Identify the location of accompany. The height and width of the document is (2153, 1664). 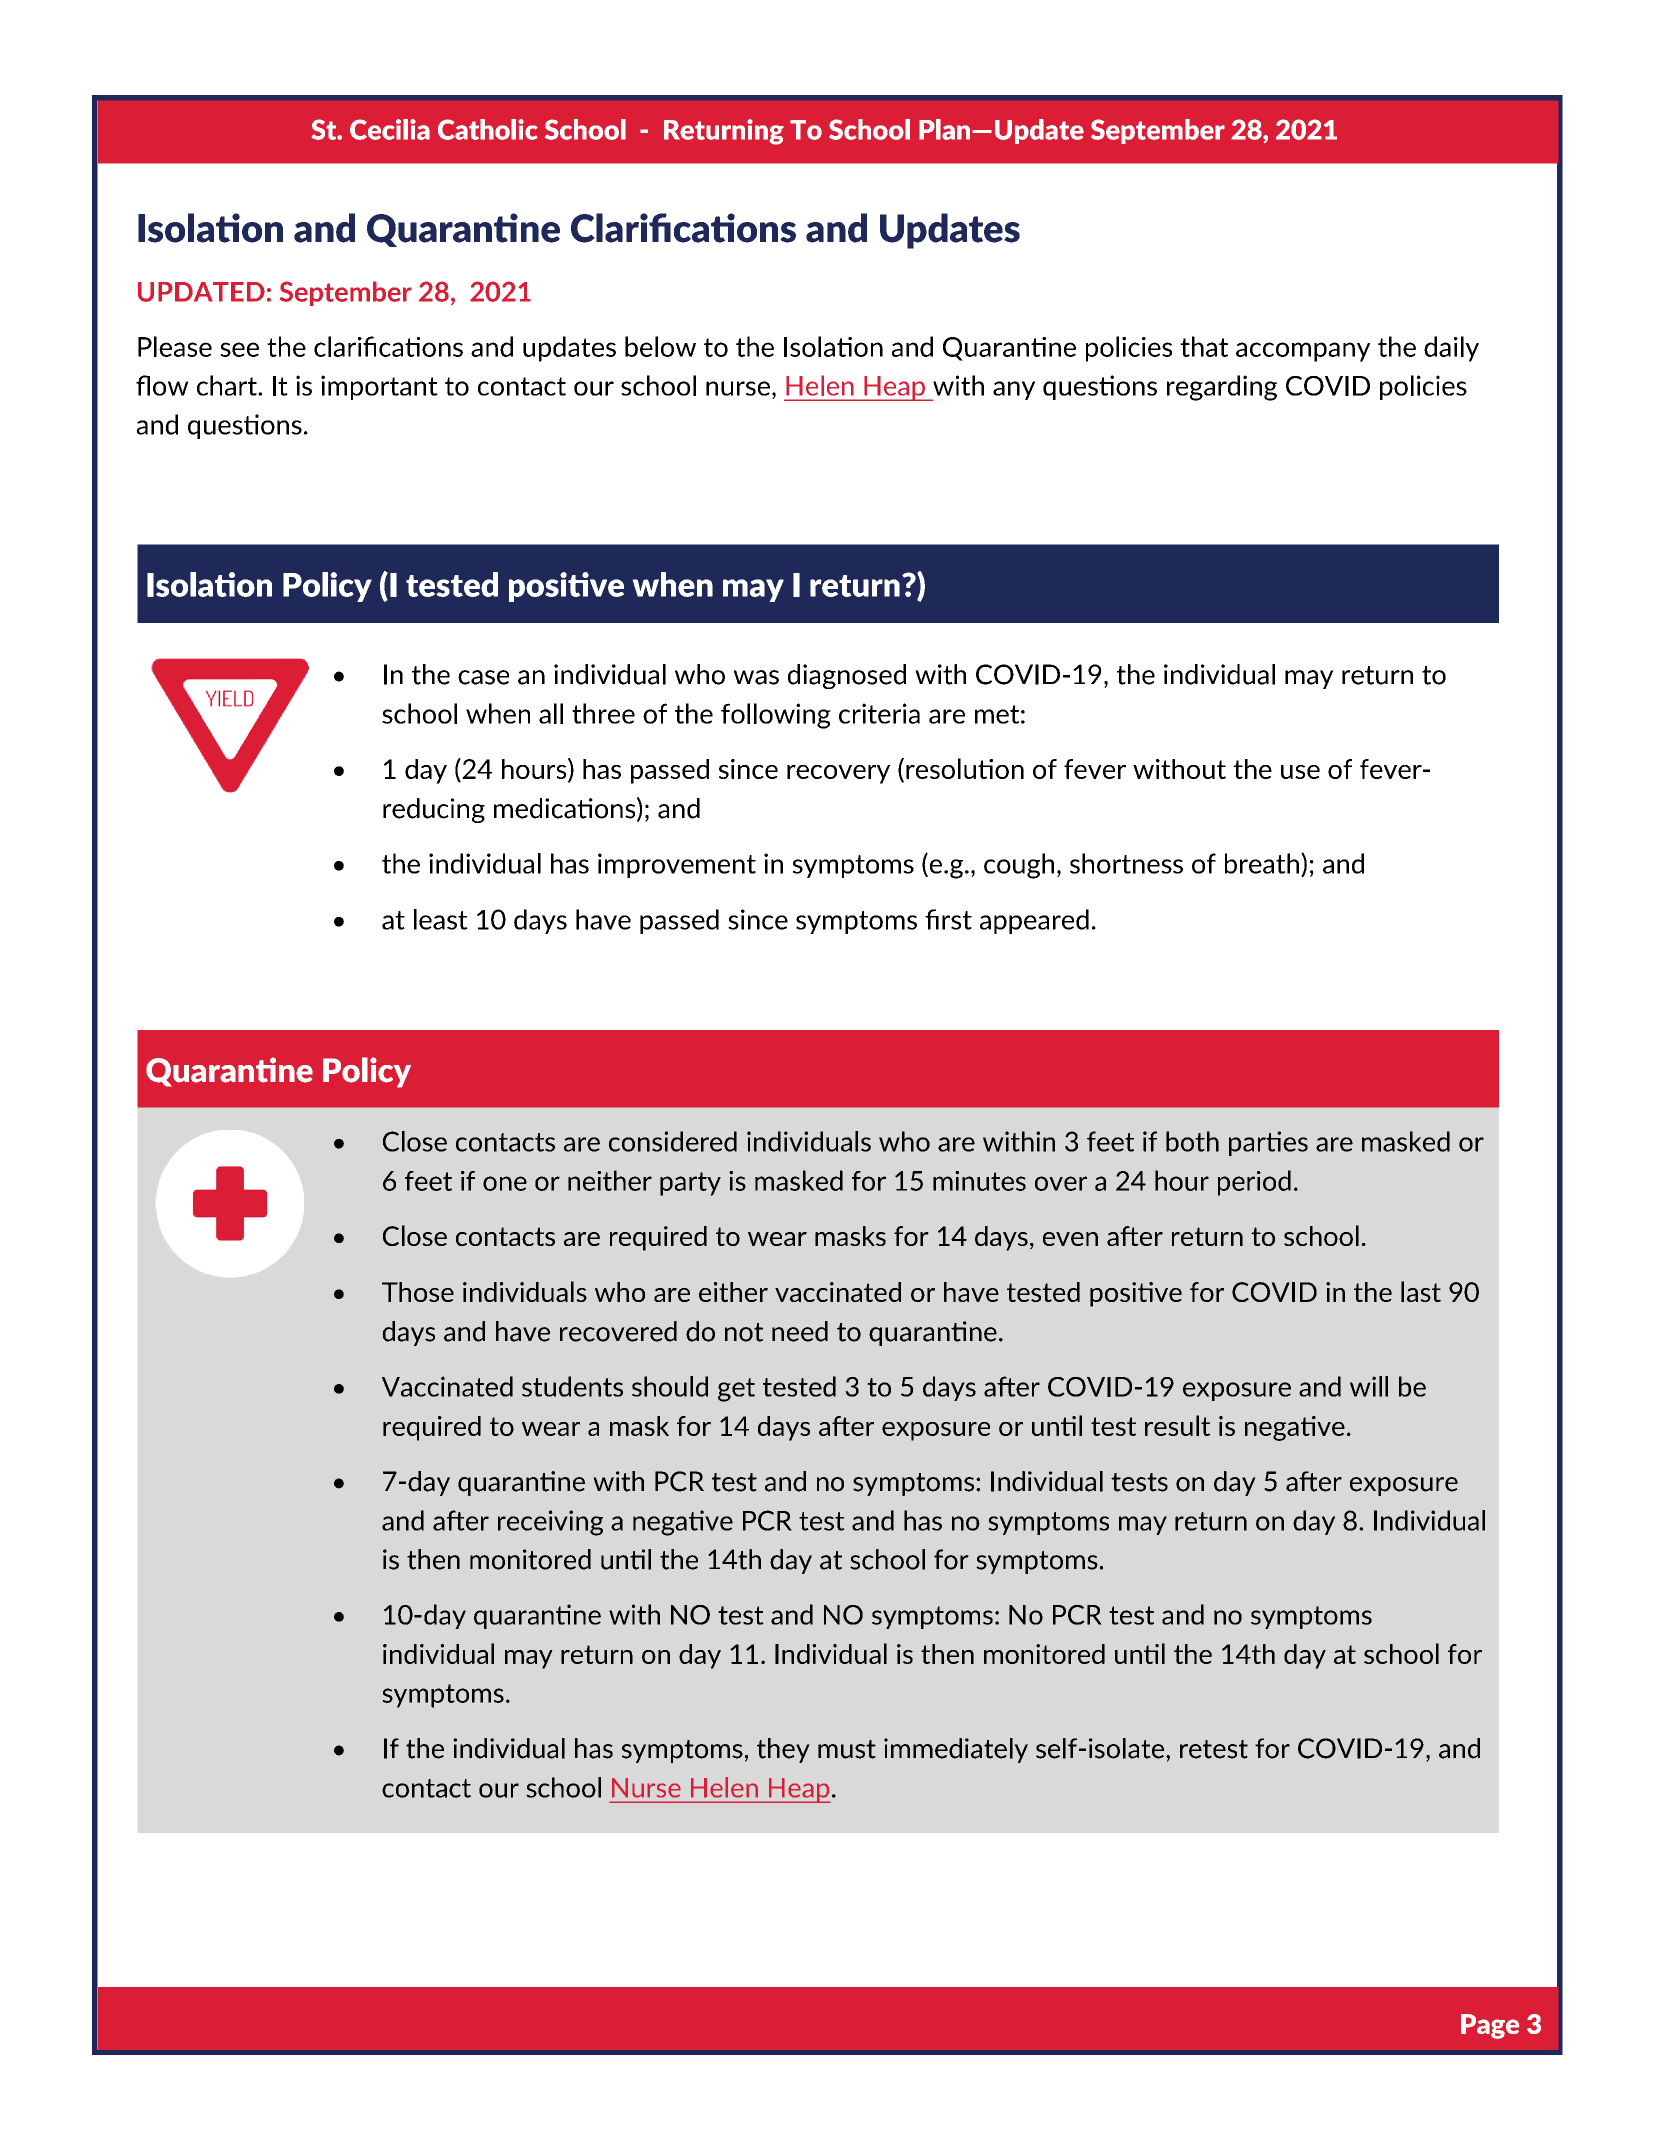
(1303, 352).
